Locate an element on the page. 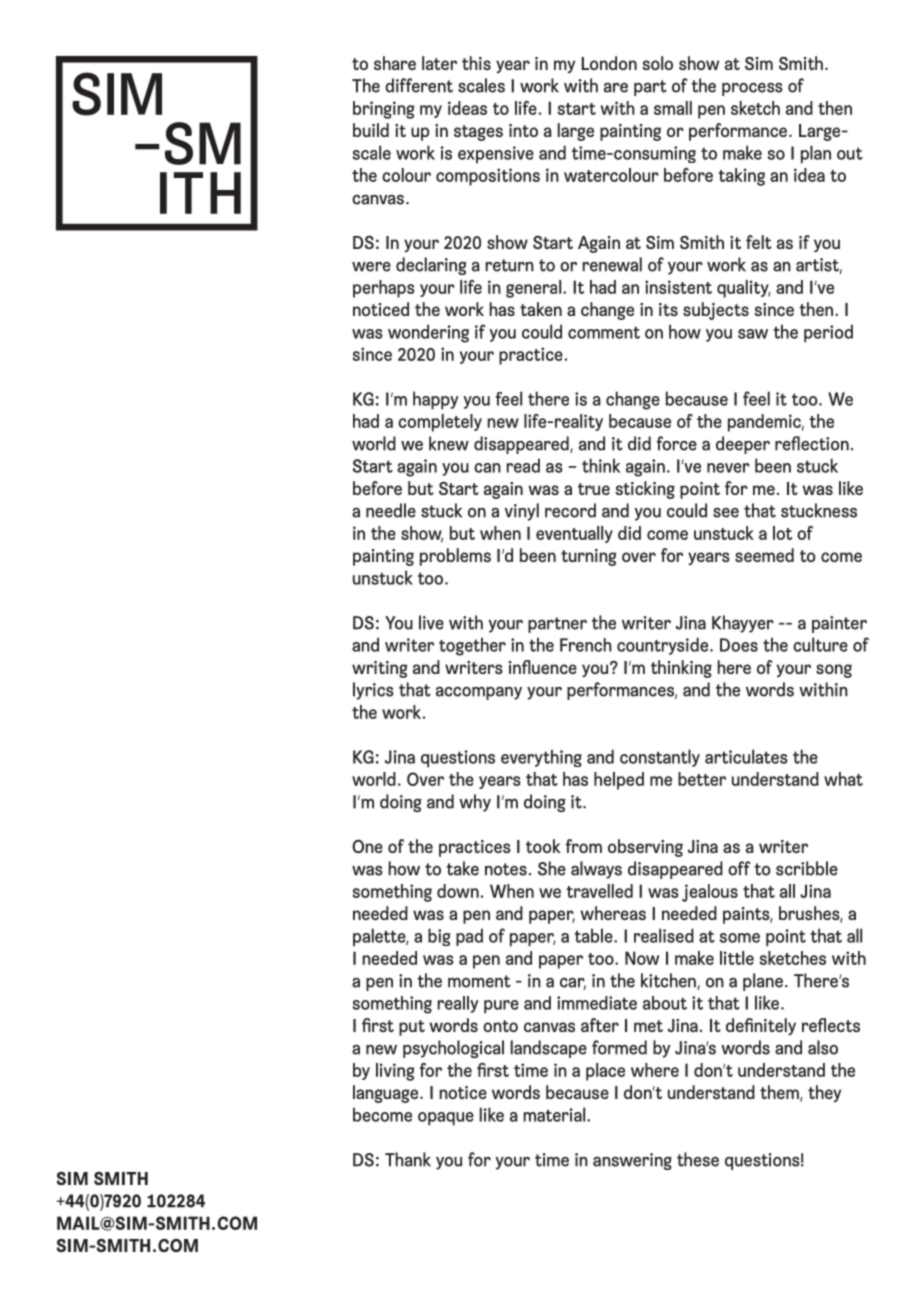 This document has height=1308, width=924. opaque is located at coordinates (446, 1119).
